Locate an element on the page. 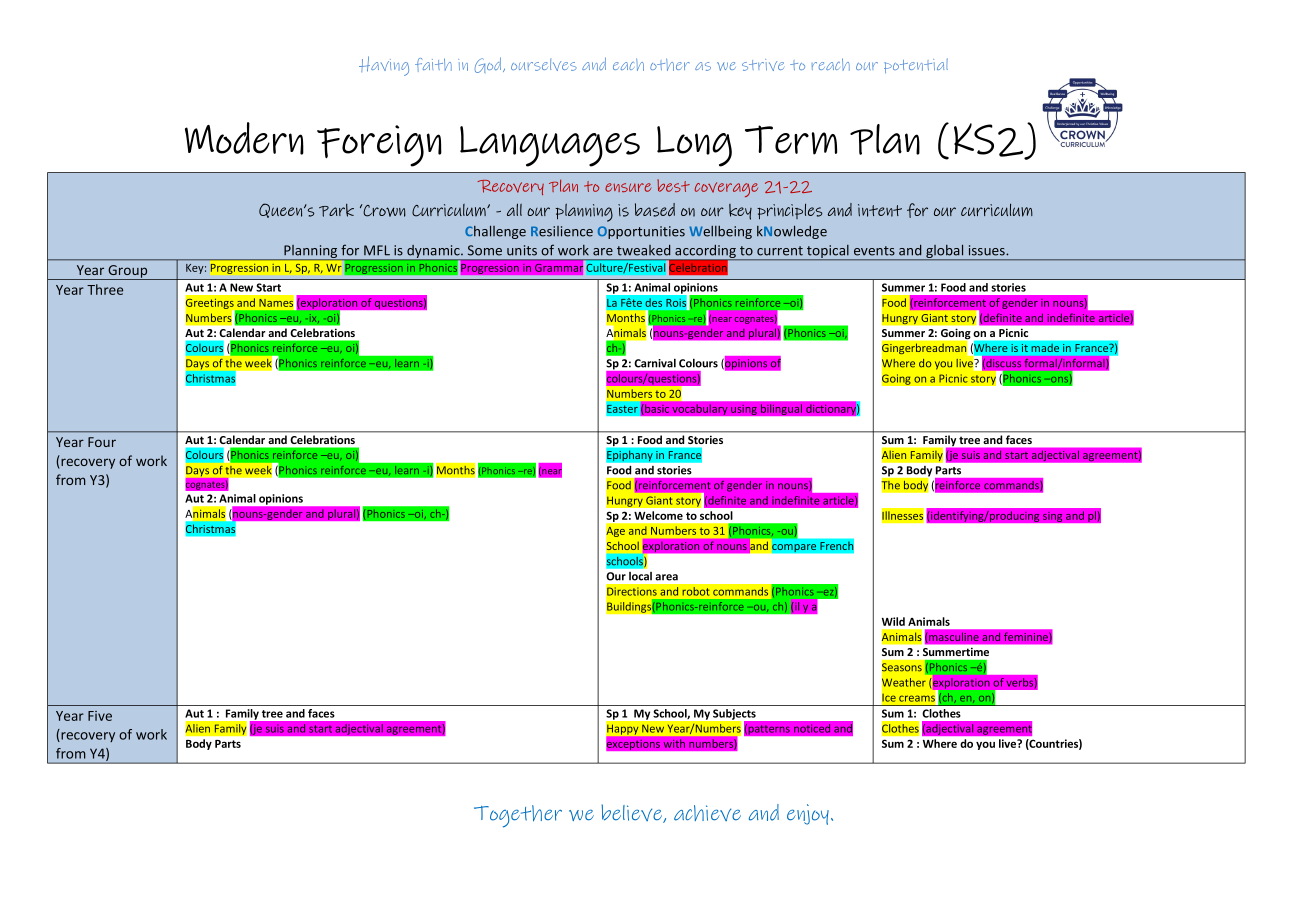  Modern is located at coordinates (244, 138).
